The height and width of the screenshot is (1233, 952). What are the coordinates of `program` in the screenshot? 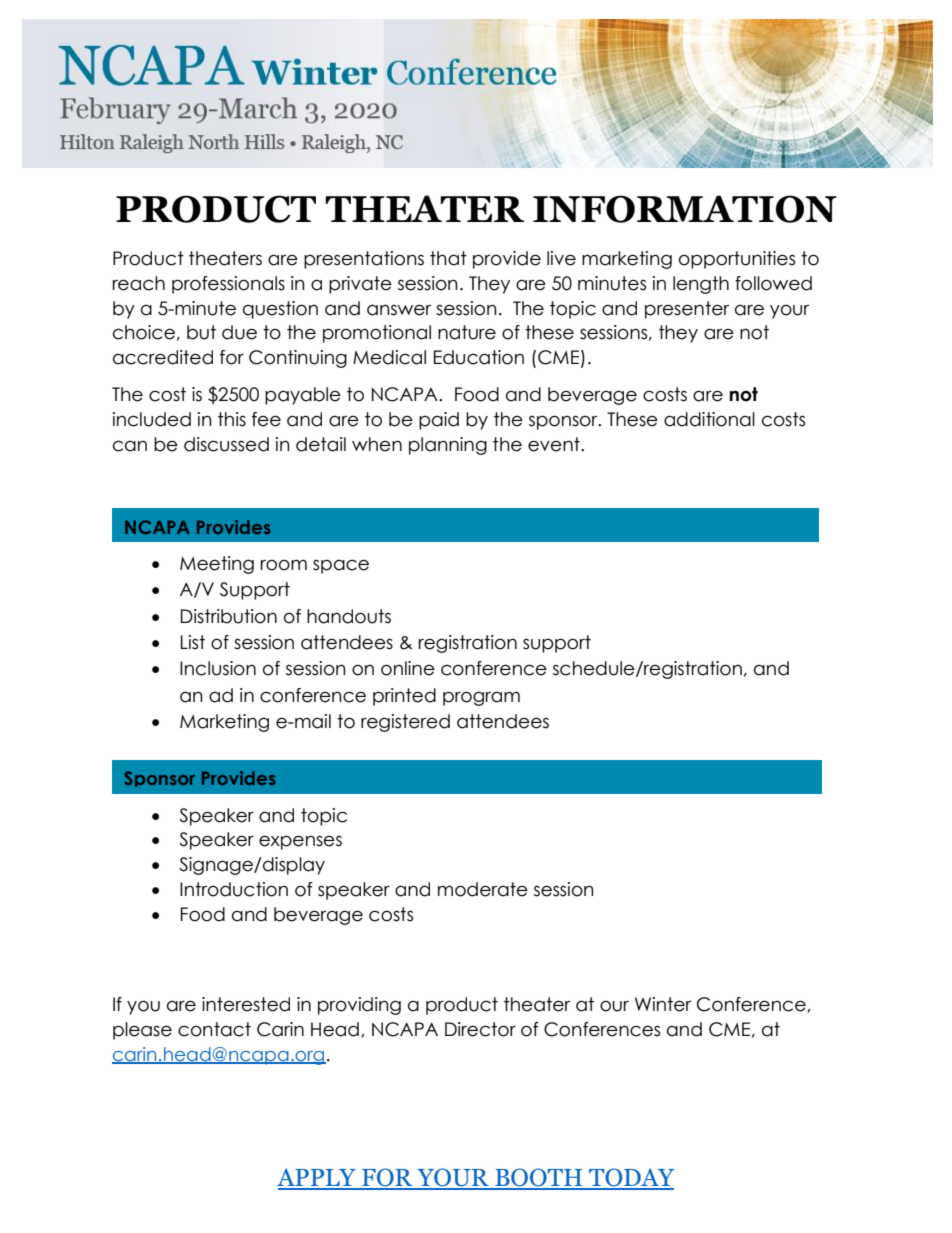 It's located at (481, 698).
